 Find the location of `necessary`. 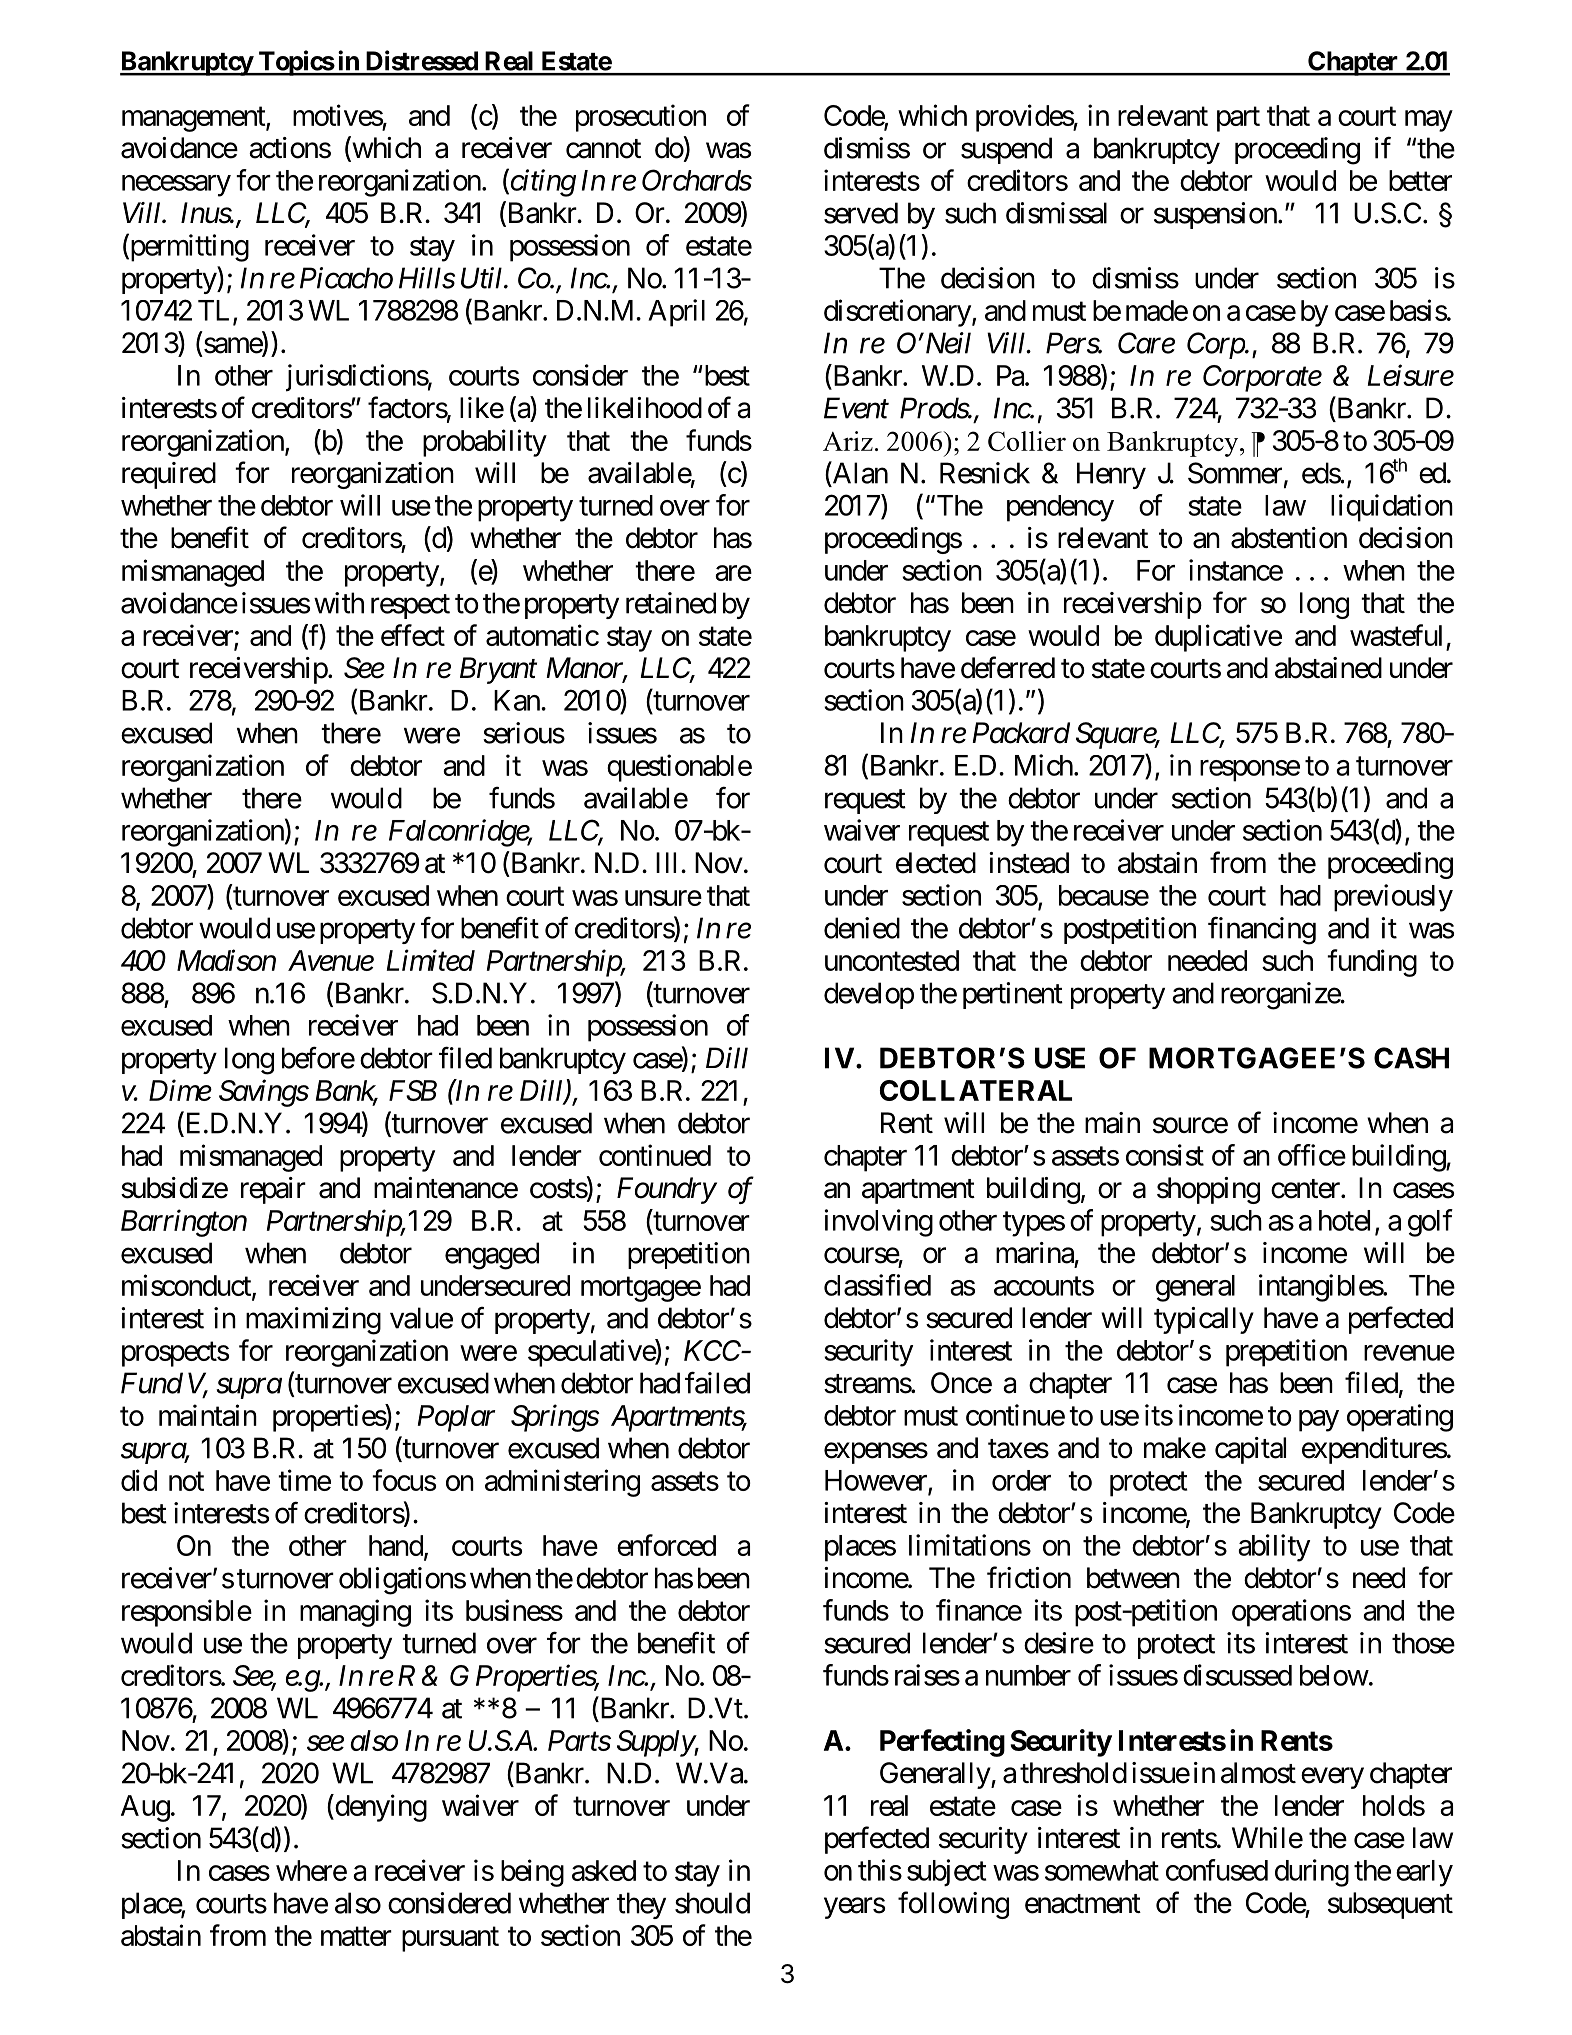

necessary is located at coordinates (176, 186).
